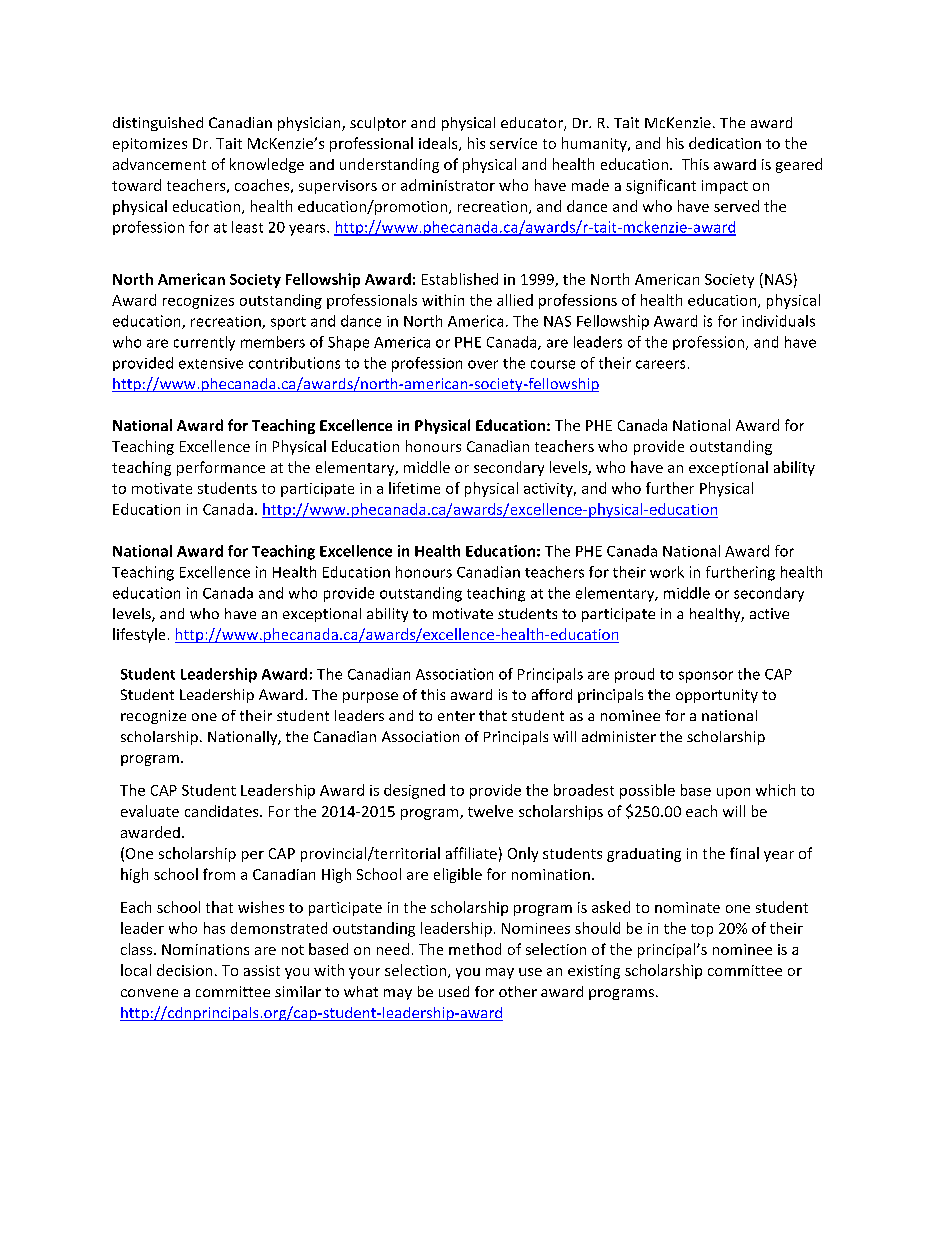 Image resolution: width=952 pixels, height=1233 pixels. I want to click on extensive, so click(211, 363).
